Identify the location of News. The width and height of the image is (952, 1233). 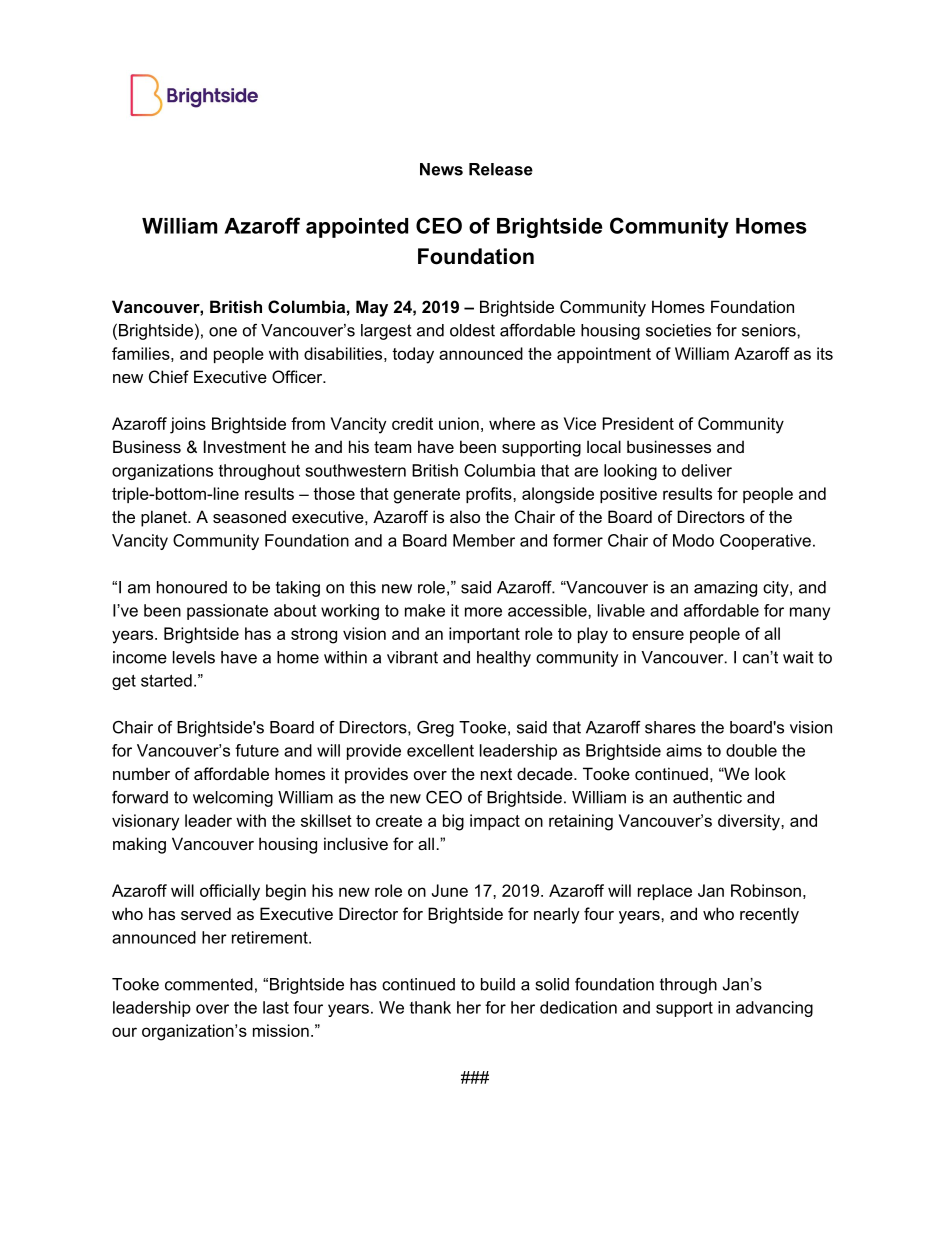
(441, 169).
